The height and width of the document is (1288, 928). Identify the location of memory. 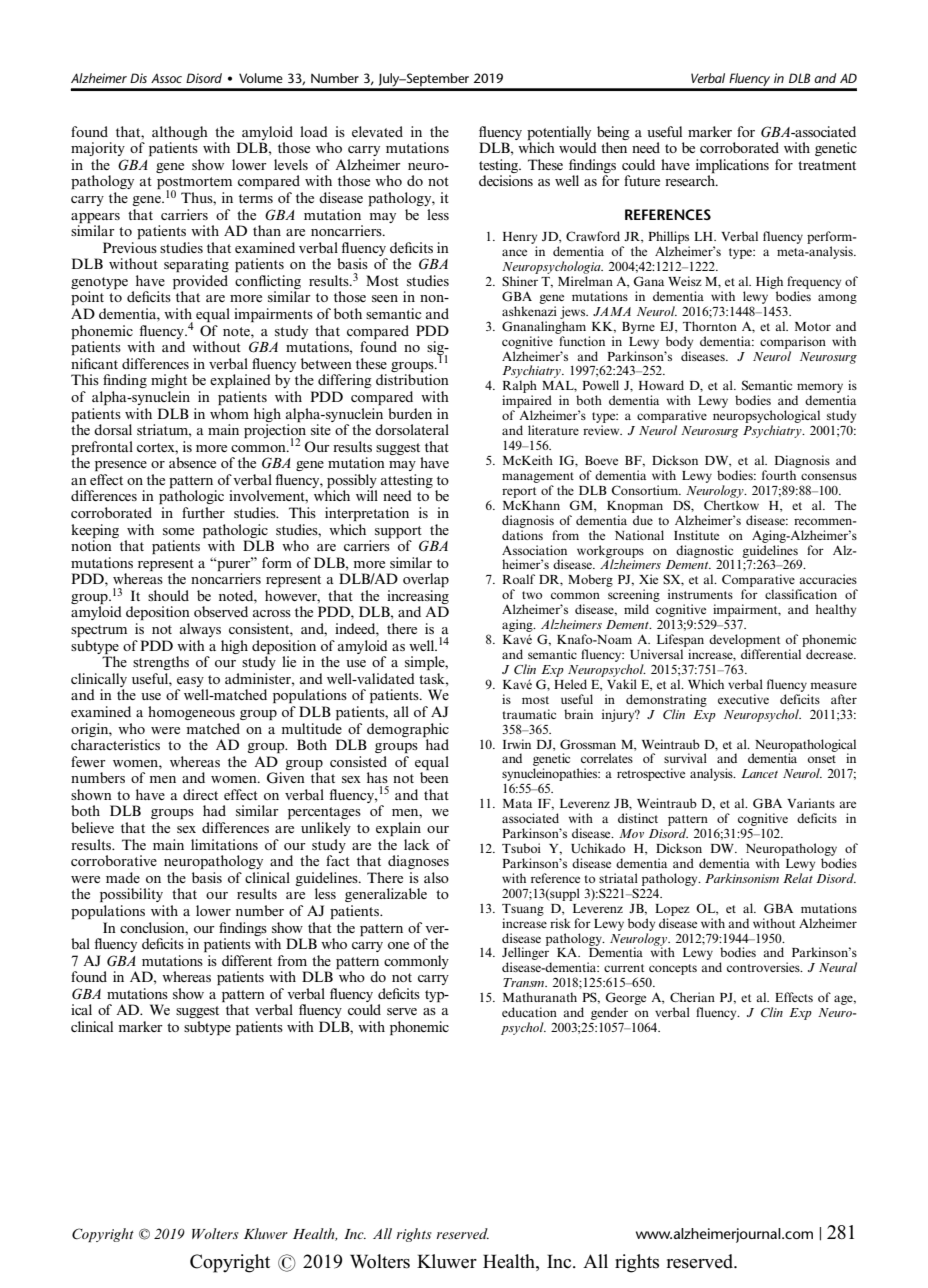
(819, 389).
